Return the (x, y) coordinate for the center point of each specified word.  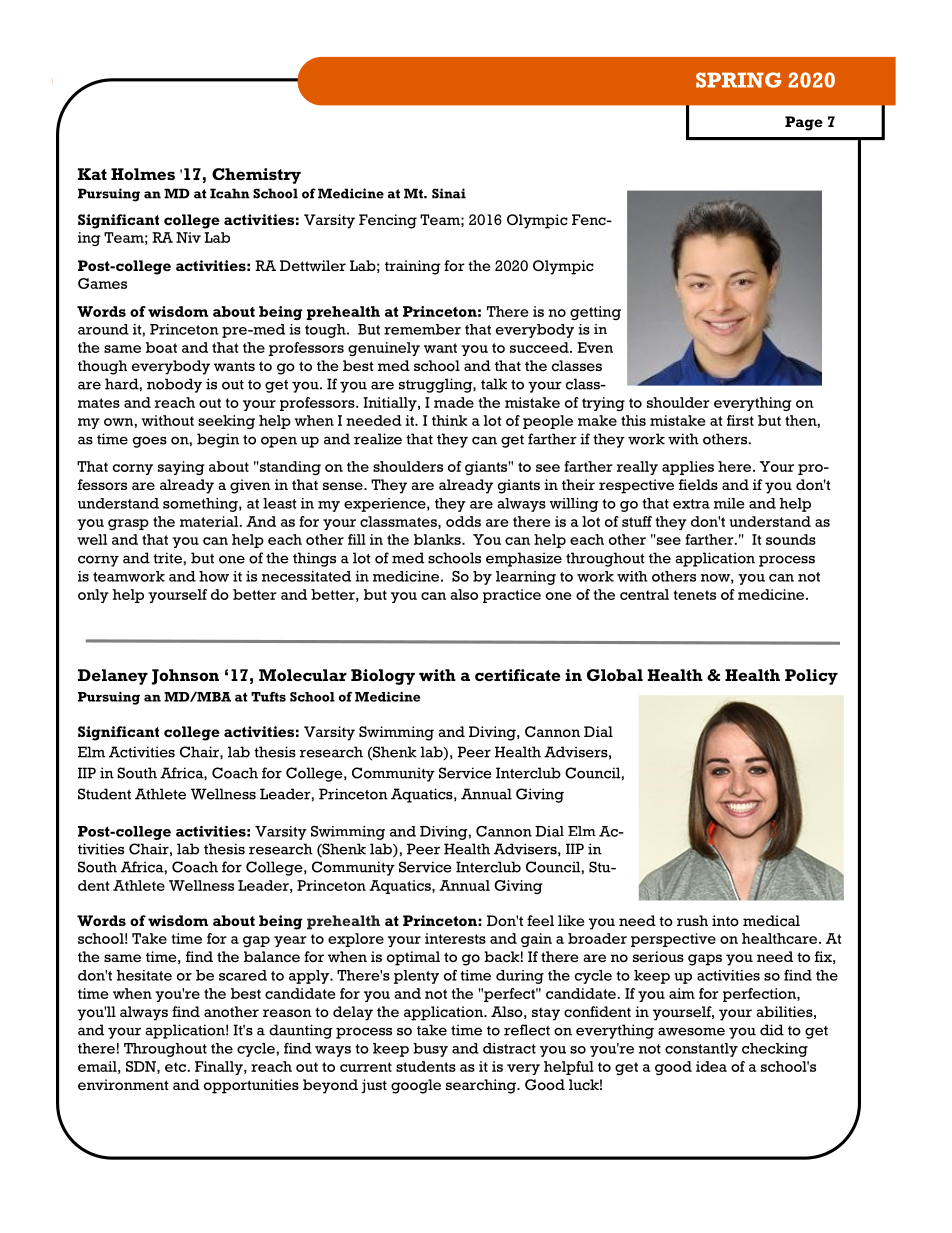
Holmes (143, 174)
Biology (383, 677)
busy (430, 1050)
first (740, 420)
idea (711, 1066)
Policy (811, 677)
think (449, 420)
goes (150, 442)
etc (175, 1067)
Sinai (449, 193)
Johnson (185, 677)
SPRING (739, 80)
